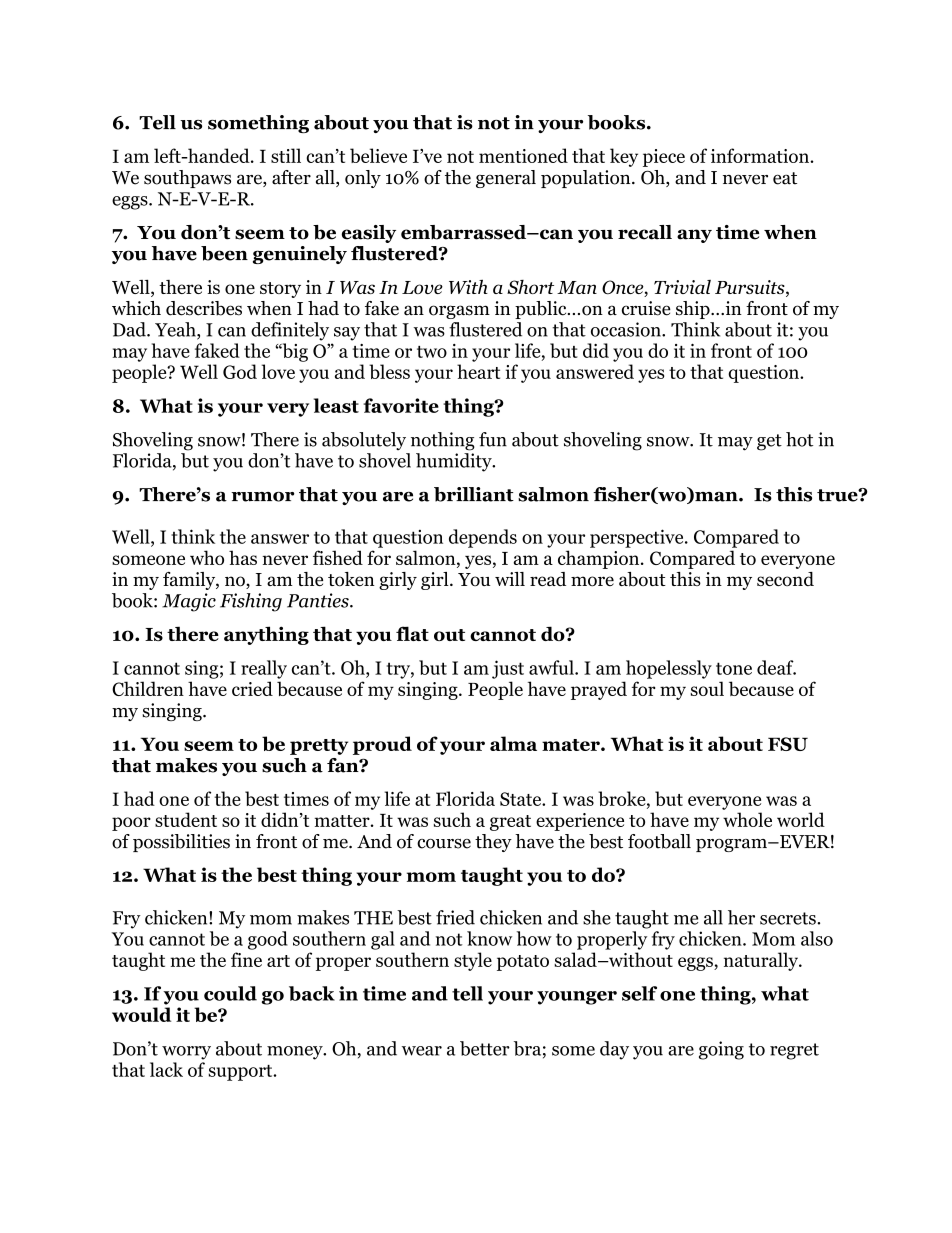  Describe the element at coordinates (240, 371) in the image. I see `God` at that location.
